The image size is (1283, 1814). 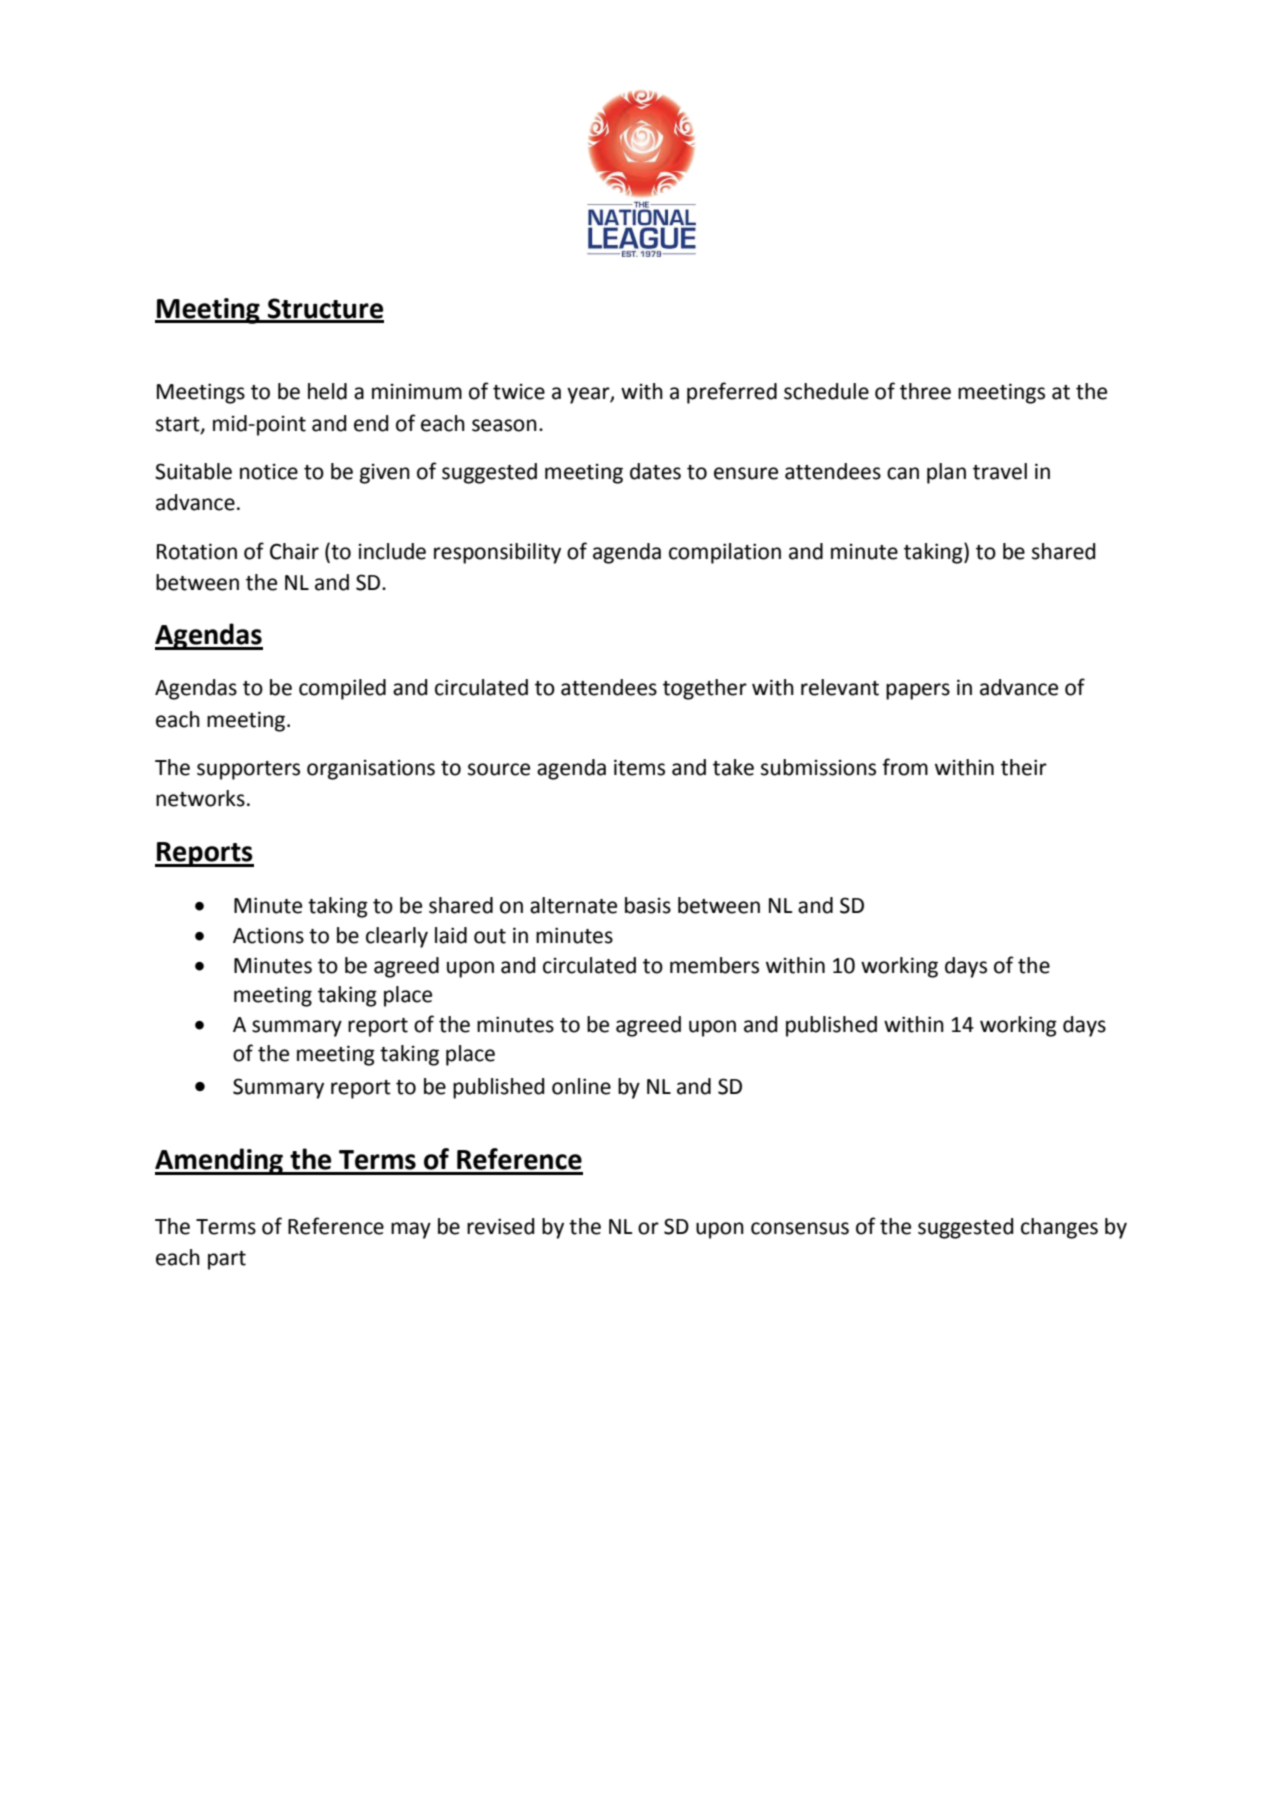 What do you see at coordinates (200, 798) in the document?
I see `networks` at bounding box center [200, 798].
